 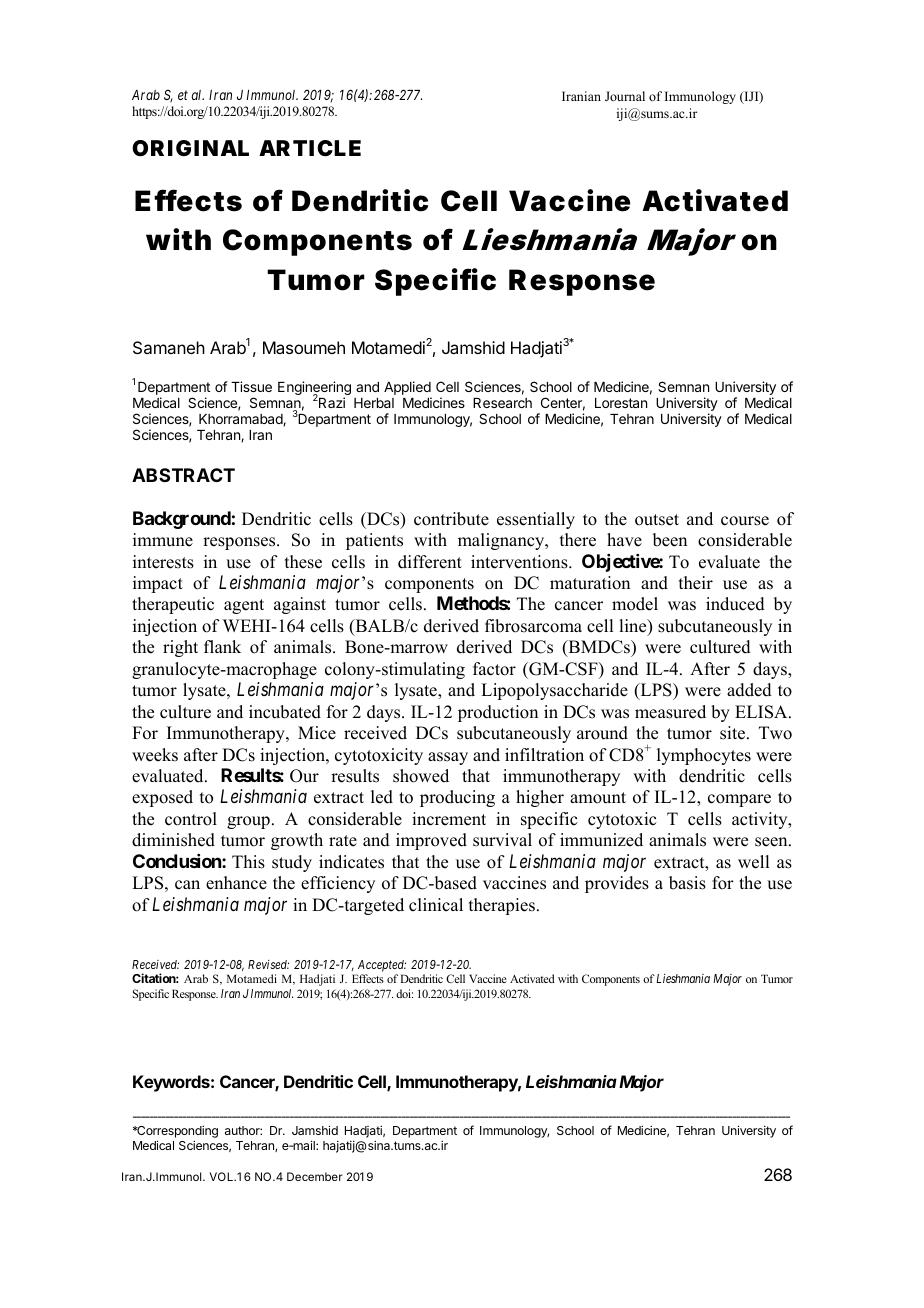 I want to click on Revised, so click(x=268, y=964).
